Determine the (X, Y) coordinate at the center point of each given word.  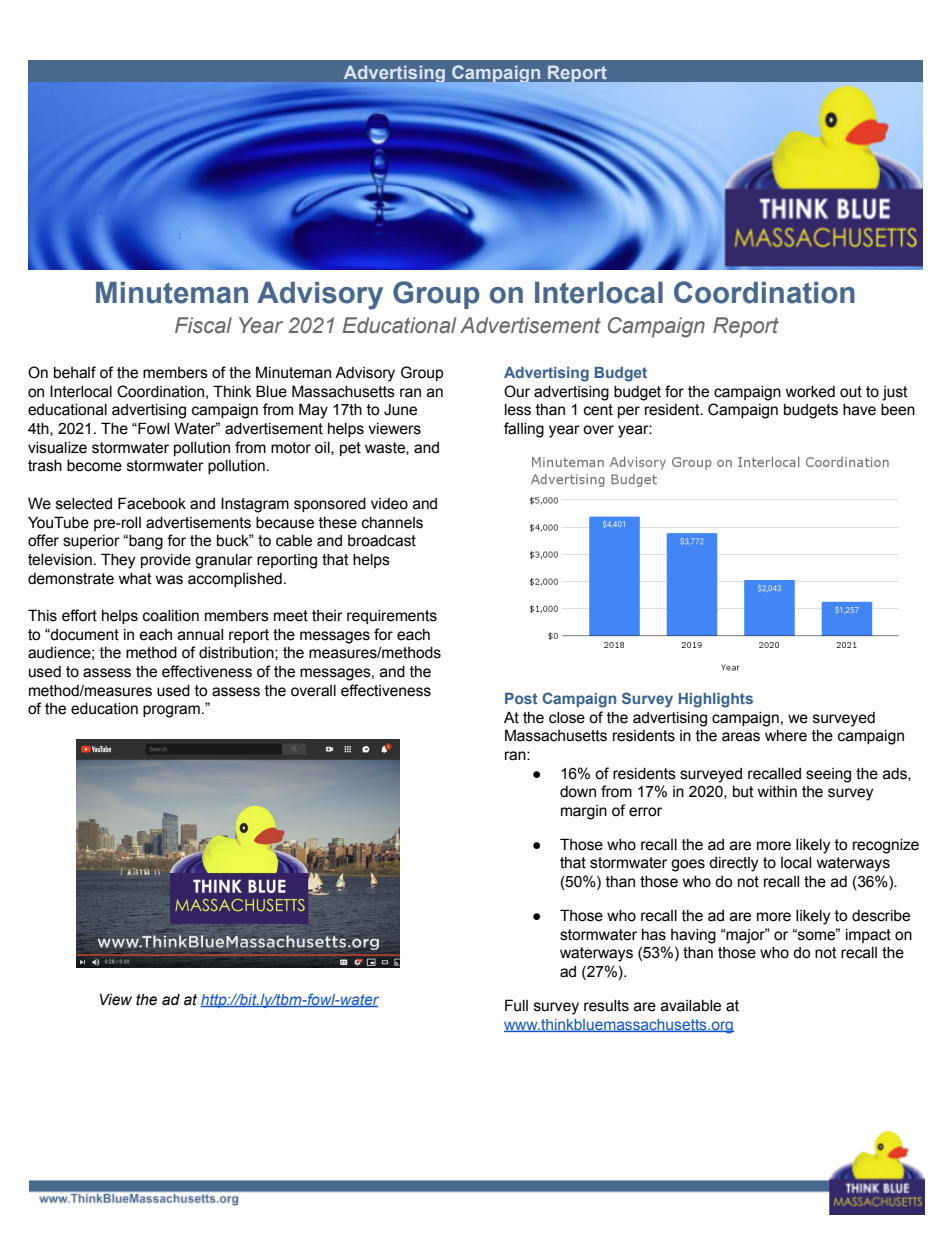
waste (386, 448)
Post (521, 698)
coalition (171, 616)
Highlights (716, 700)
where (786, 736)
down (578, 792)
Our (517, 391)
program (171, 711)
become (94, 466)
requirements (392, 617)
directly (733, 864)
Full (516, 1005)
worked (810, 392)
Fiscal (203, 325)
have (859, 410)
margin (584, 812)
